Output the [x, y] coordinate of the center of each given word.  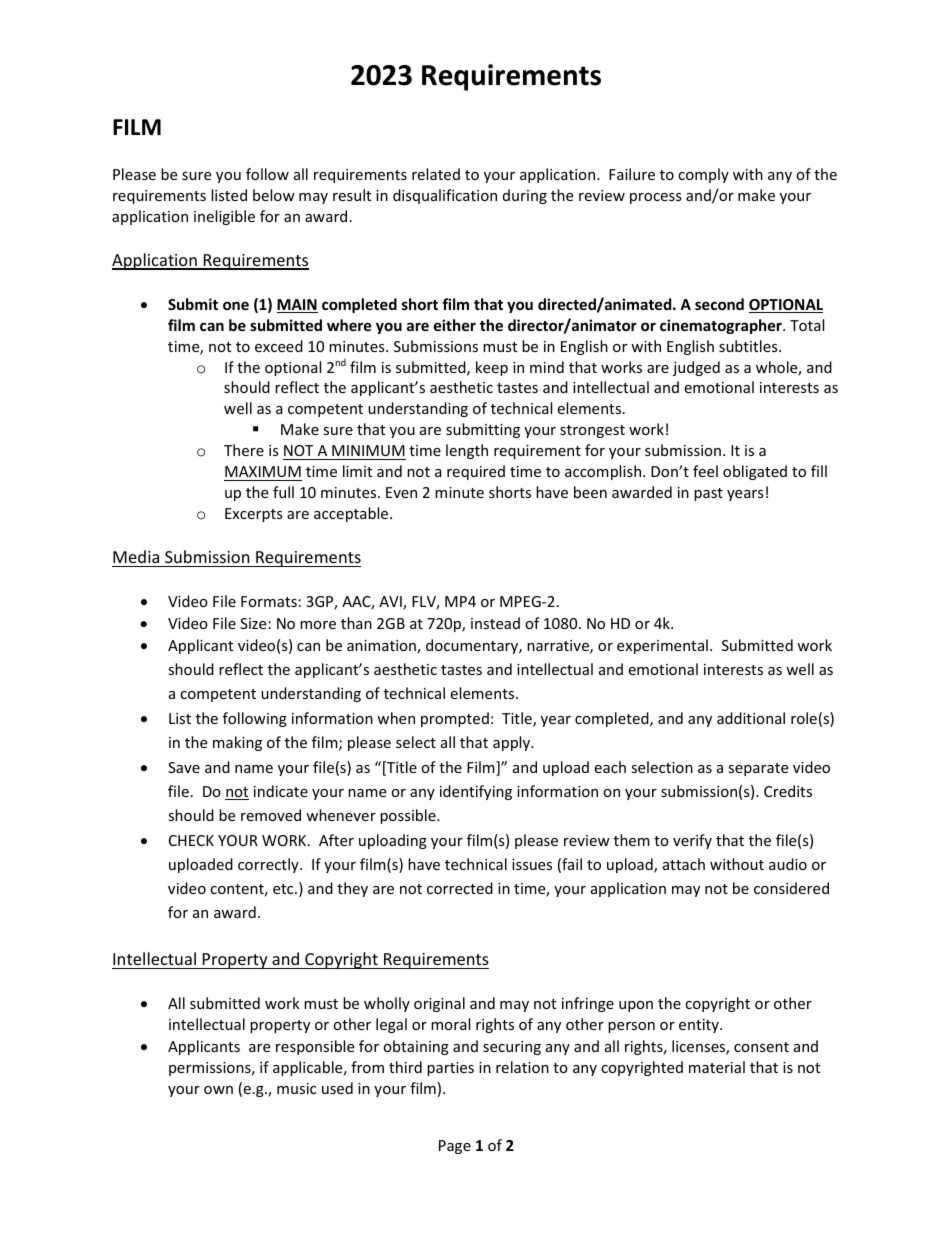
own [218, 1090]
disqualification [445, 196]
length [467, 451]
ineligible [224, 217]
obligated [755, 472]
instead [495, 623]
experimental [662, 646]
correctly [269, 865]
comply [703, 175]
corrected [460, 888]
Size [253, 623]
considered [791, 888]
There [244, 450]
